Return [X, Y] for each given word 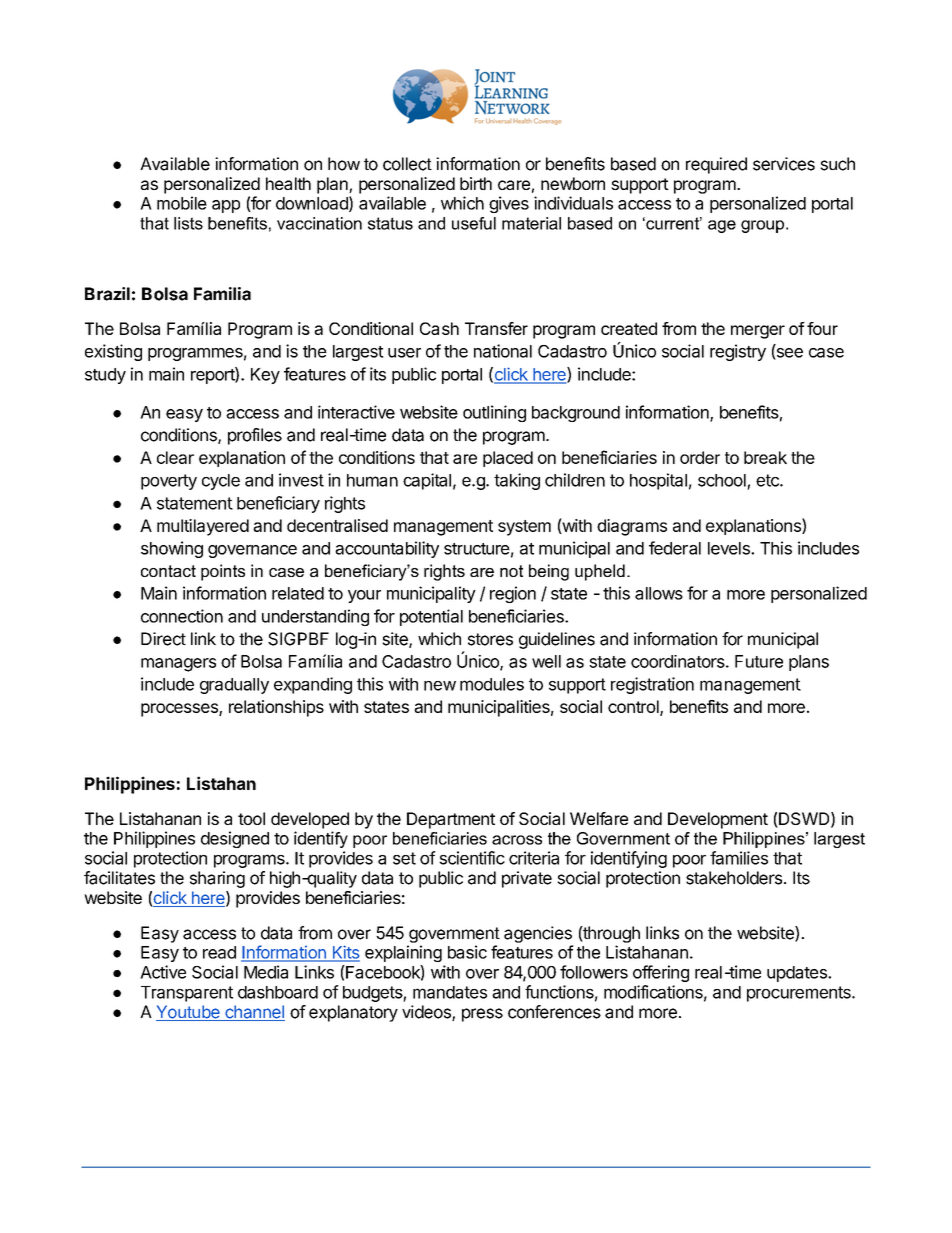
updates [798, 974]
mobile [182, 203]
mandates [450, 992]
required [716, 165]
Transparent [187, 994]
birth [476, 183]
